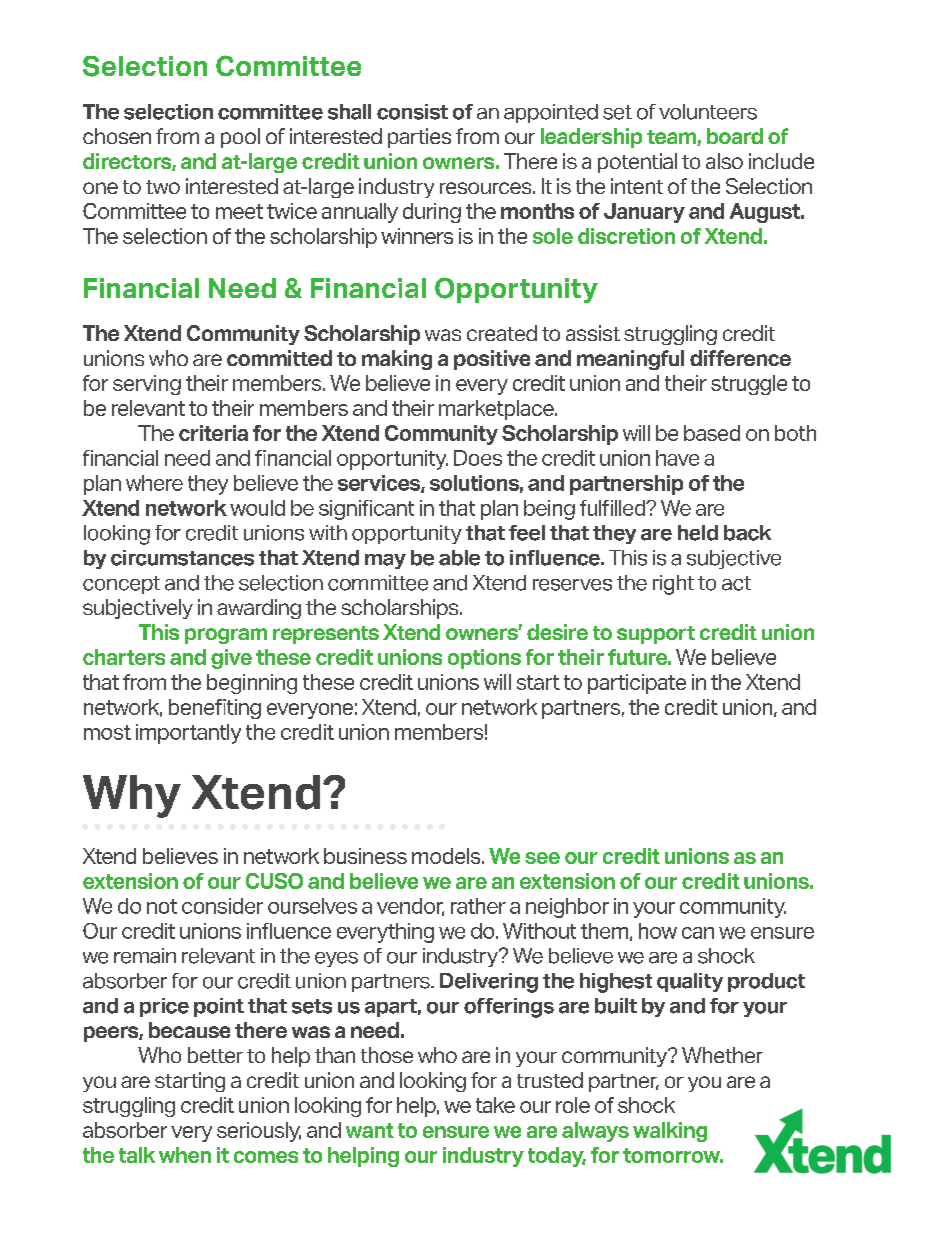 This screenshot has height=1233, width=952. What do you see at coordinates (132, 796) in the screenshot?
I see `Why` at bounding box center [132, 796].
